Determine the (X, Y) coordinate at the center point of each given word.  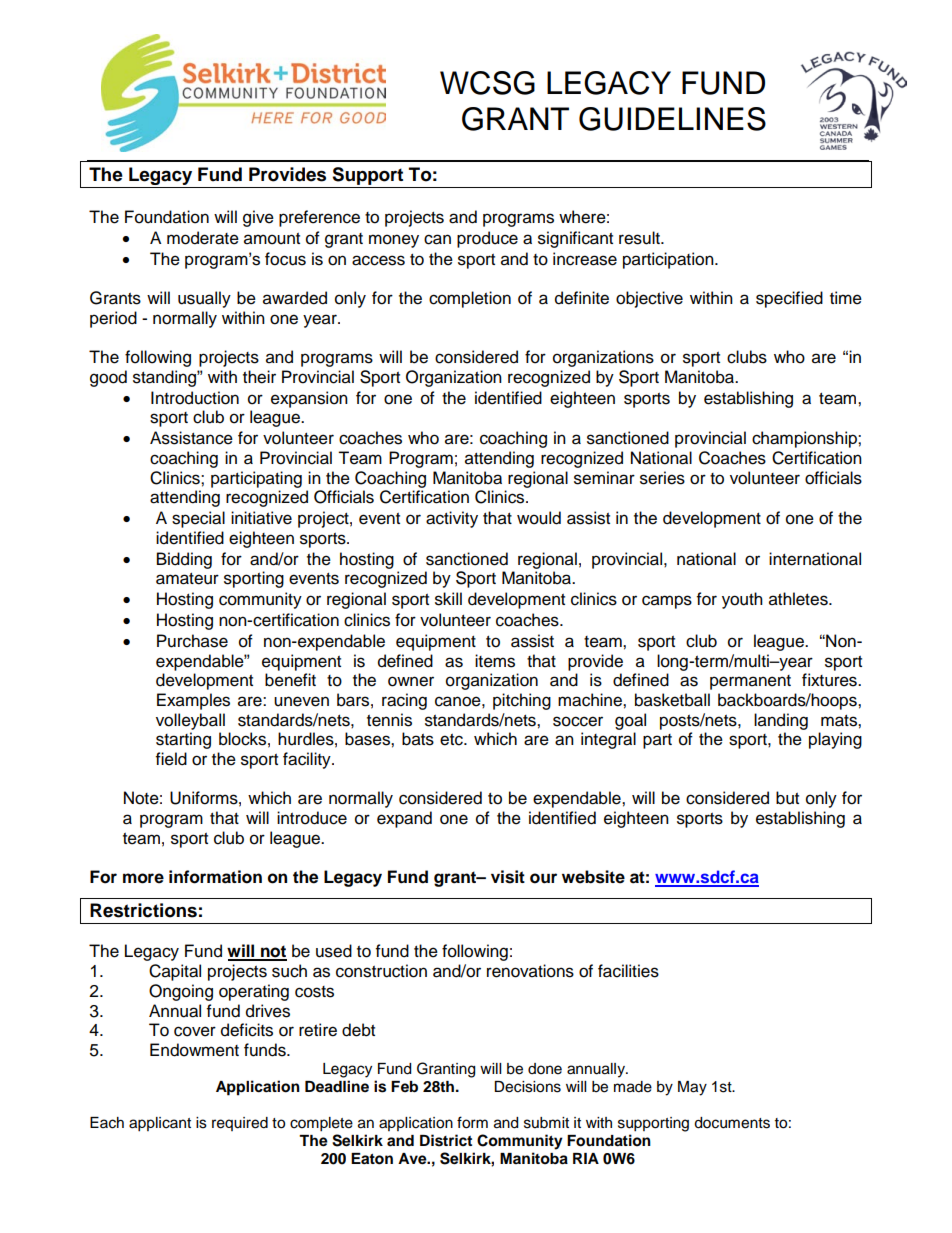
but (787, 798)
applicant (160, 1124)
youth (742, 600)
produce (487, 239)
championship (805, 439)
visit (508, 877)
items (495, 661)
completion (470, 299)
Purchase (192, 641)
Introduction (195, 398)
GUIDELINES (672, 119)
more (143, 878)
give (258, 218)
